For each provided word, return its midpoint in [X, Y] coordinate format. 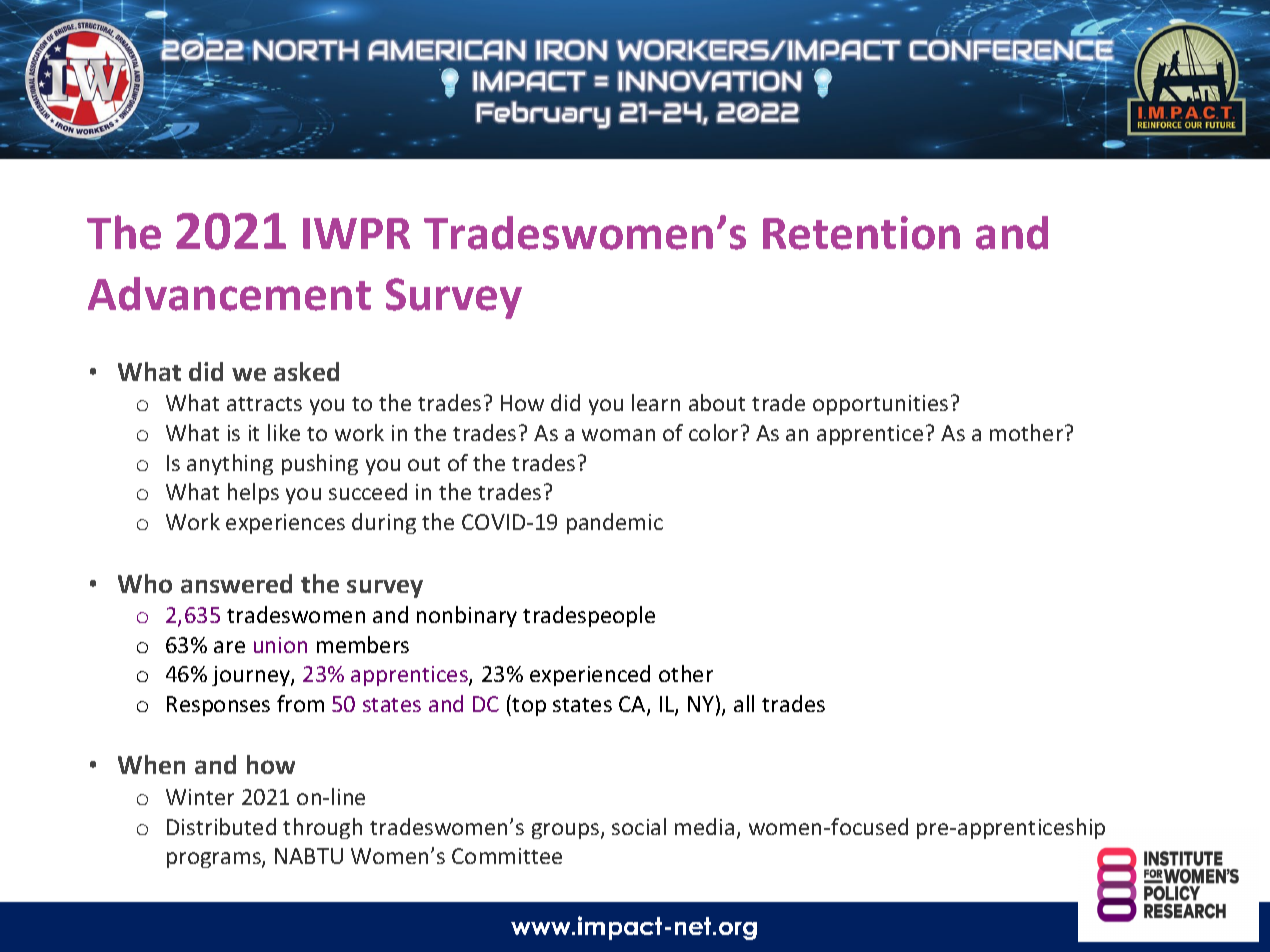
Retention [861, 233]
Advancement [229, 294]
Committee [507, 856]
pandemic [615, 523]
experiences [285, 524]
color [715, 432]
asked [306, 371]
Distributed [221, 826]
